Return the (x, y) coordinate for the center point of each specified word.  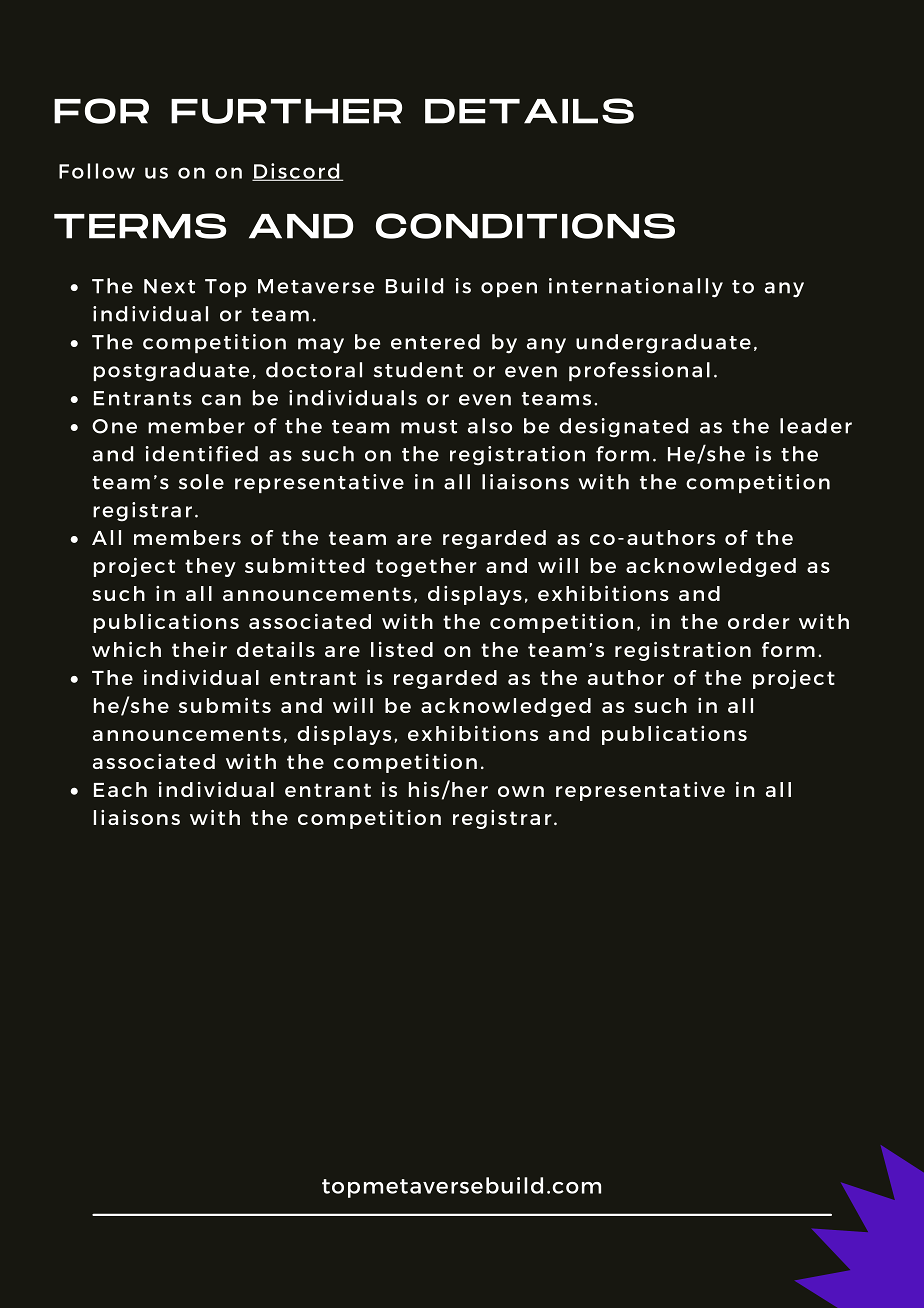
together (426, 567)
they (210, 567)
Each (120, 789)
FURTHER (286, 111)
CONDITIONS (525, 226)
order (759, 621)
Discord (297, 172)
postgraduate (171, 372)
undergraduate (663, 344)
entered (435, 342)
